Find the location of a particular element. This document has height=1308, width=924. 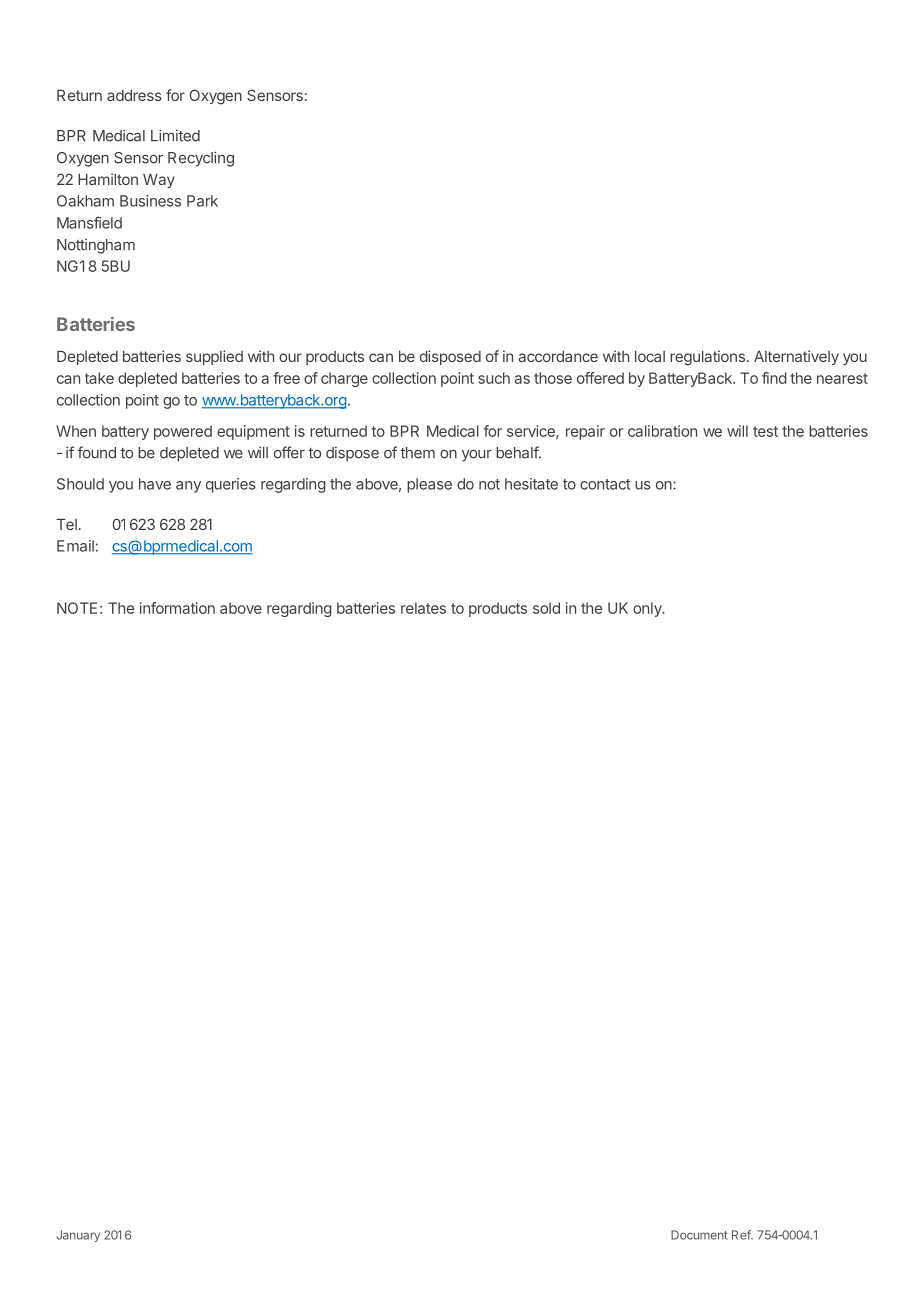

Recycling is located at coordinates (201, 159).
